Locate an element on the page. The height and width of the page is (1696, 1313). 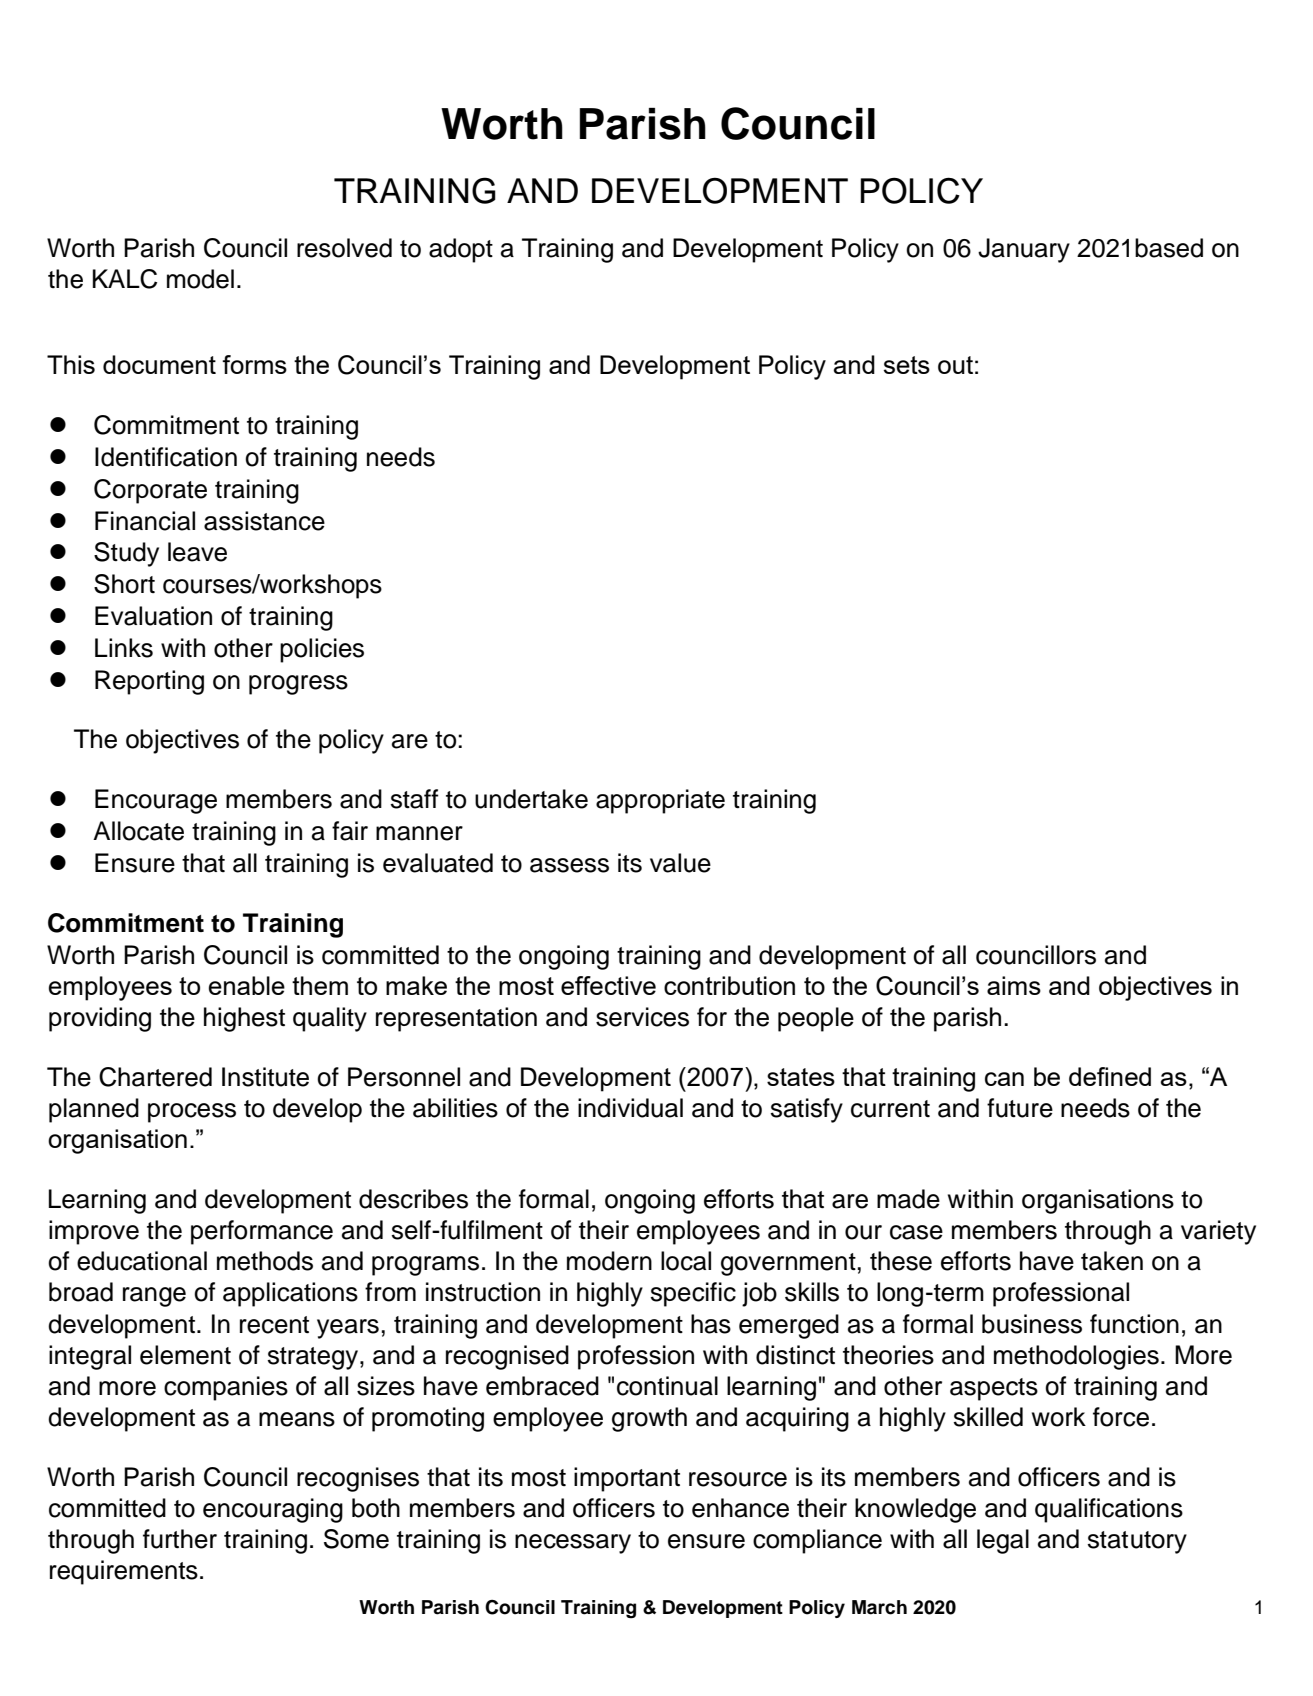
model is located at coordinates (200, 279).
